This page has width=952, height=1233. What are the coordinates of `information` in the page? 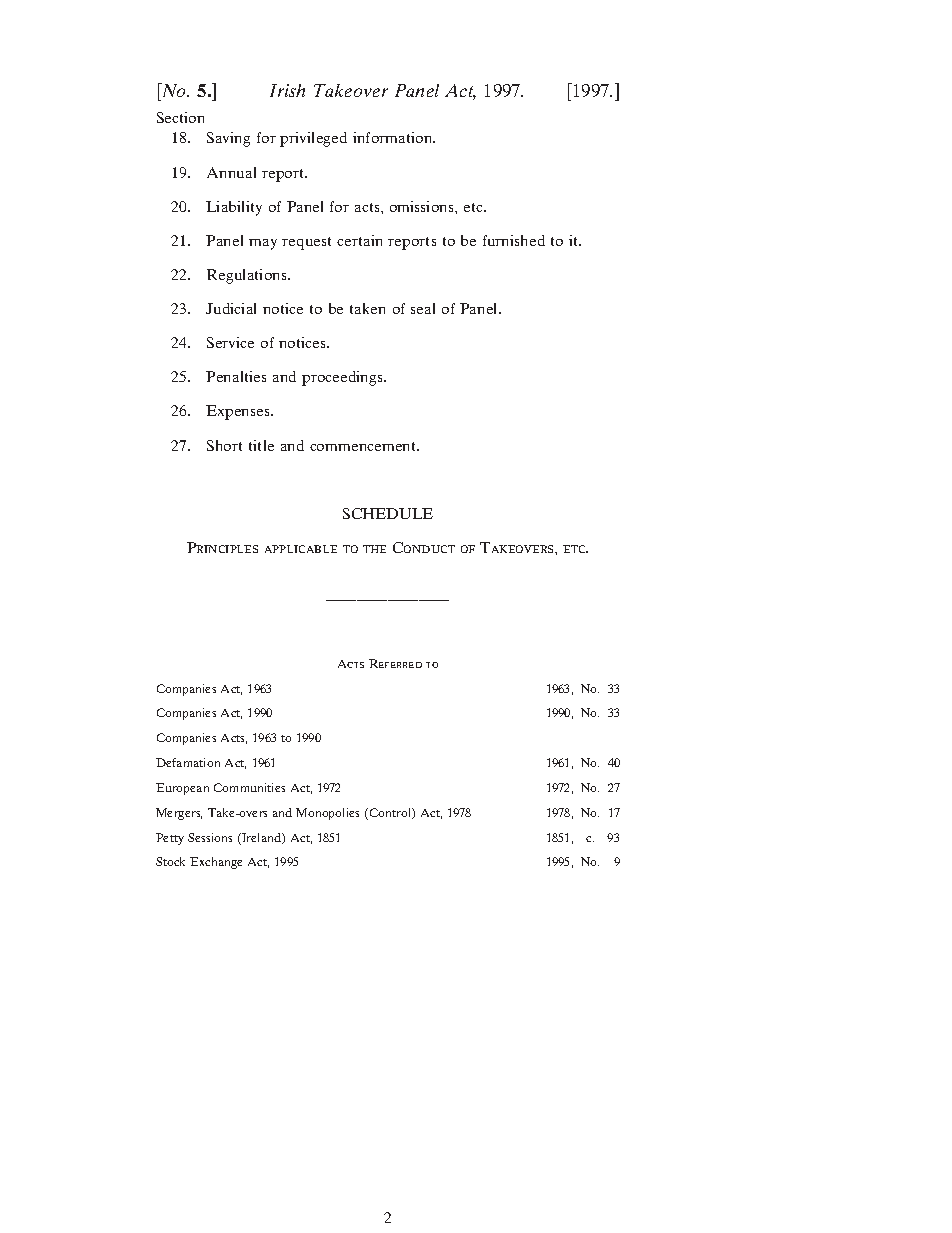 It's located at (394, 137).
